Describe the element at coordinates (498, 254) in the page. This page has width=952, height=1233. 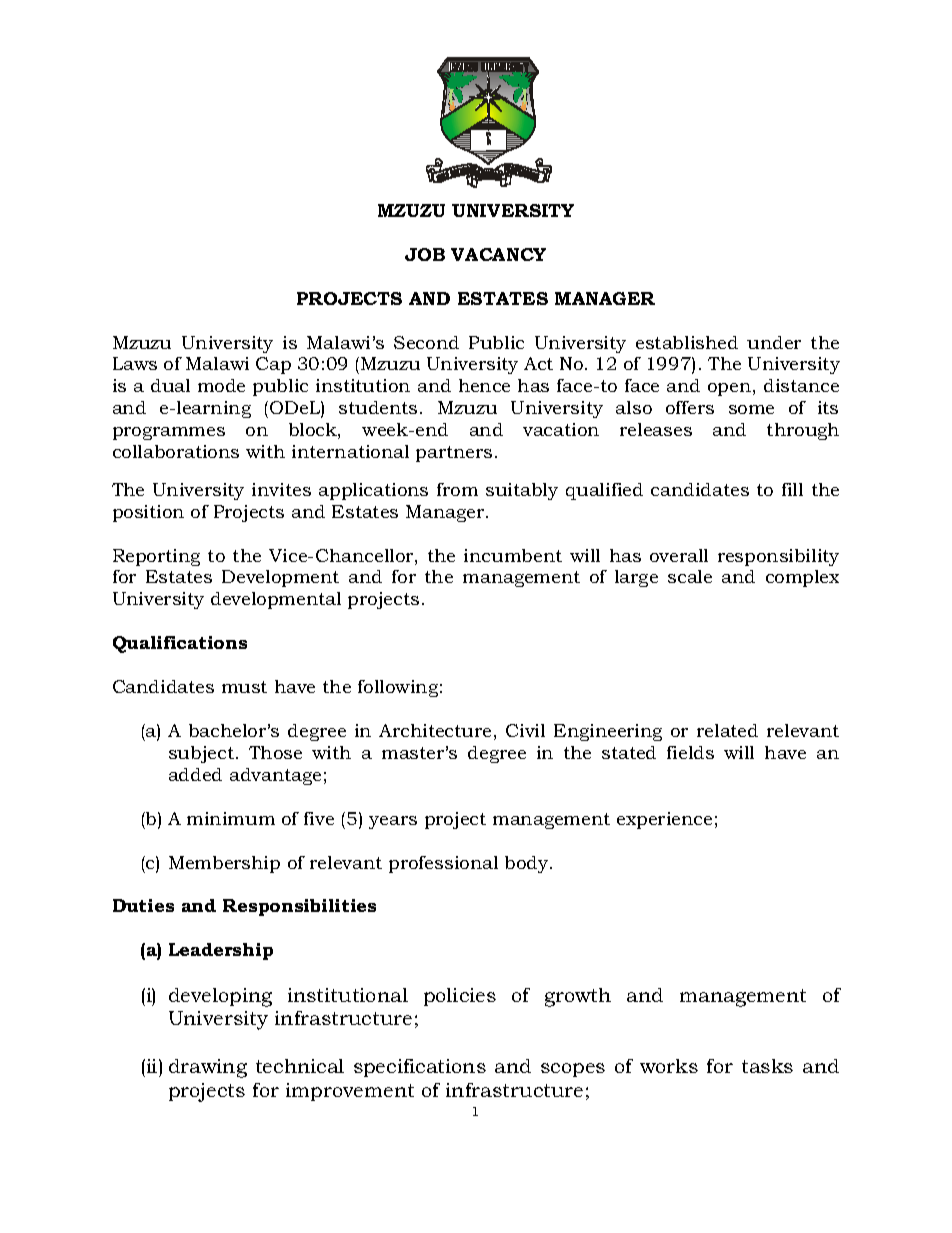
I see `VACANCY` at that location.
